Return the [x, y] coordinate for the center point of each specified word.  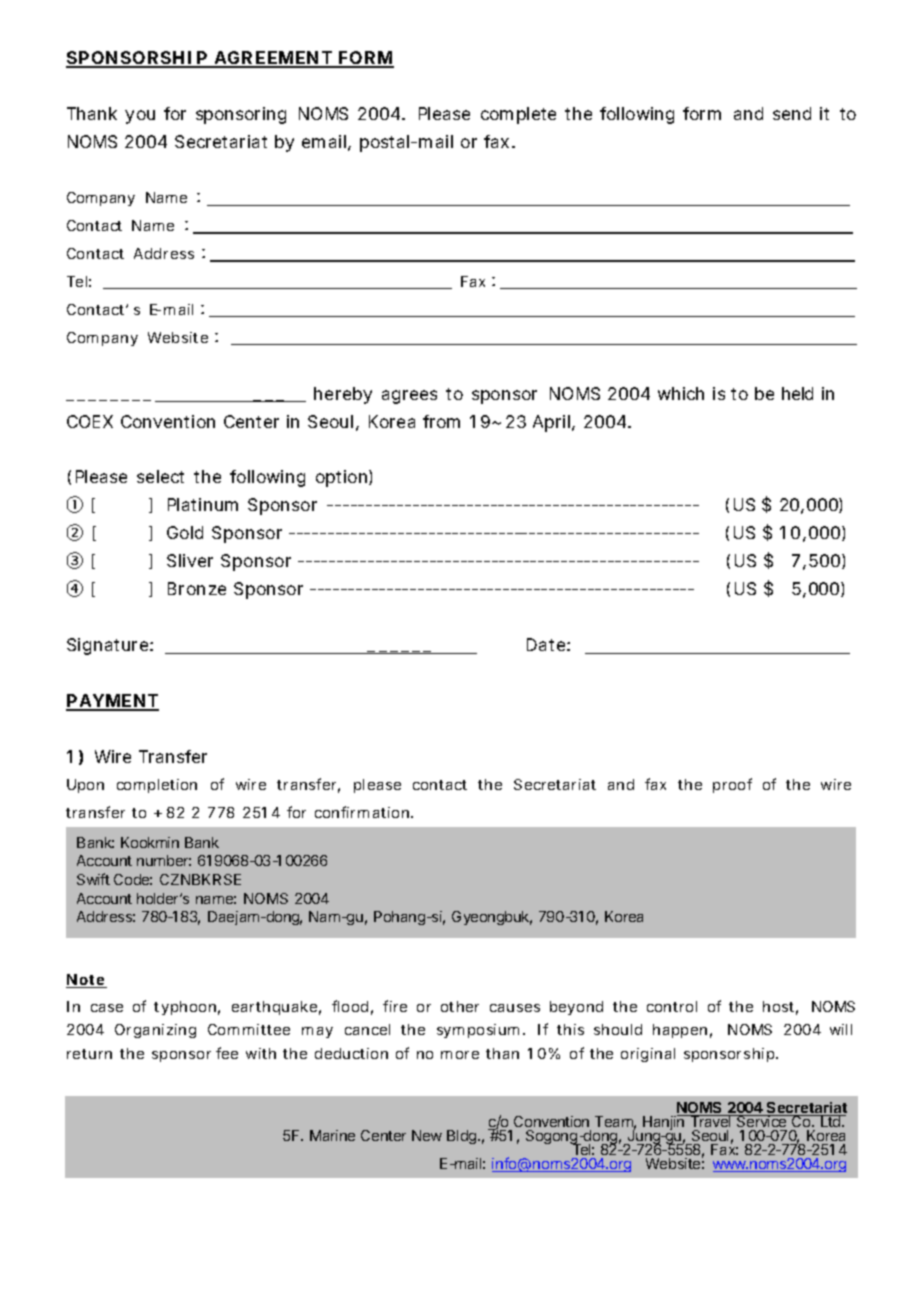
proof [732, 785]
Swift [93, 879]
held [797, 393]
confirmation [363, 812]
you [140, 117]
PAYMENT [112, 702]
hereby [343, 395]
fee [227, 1053]
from [441, 421]
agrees [409, 397]
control [672, 1006]
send [792, 113]
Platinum [203, 504]
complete [518, 115]
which [681, 393]
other [460, 1006]
